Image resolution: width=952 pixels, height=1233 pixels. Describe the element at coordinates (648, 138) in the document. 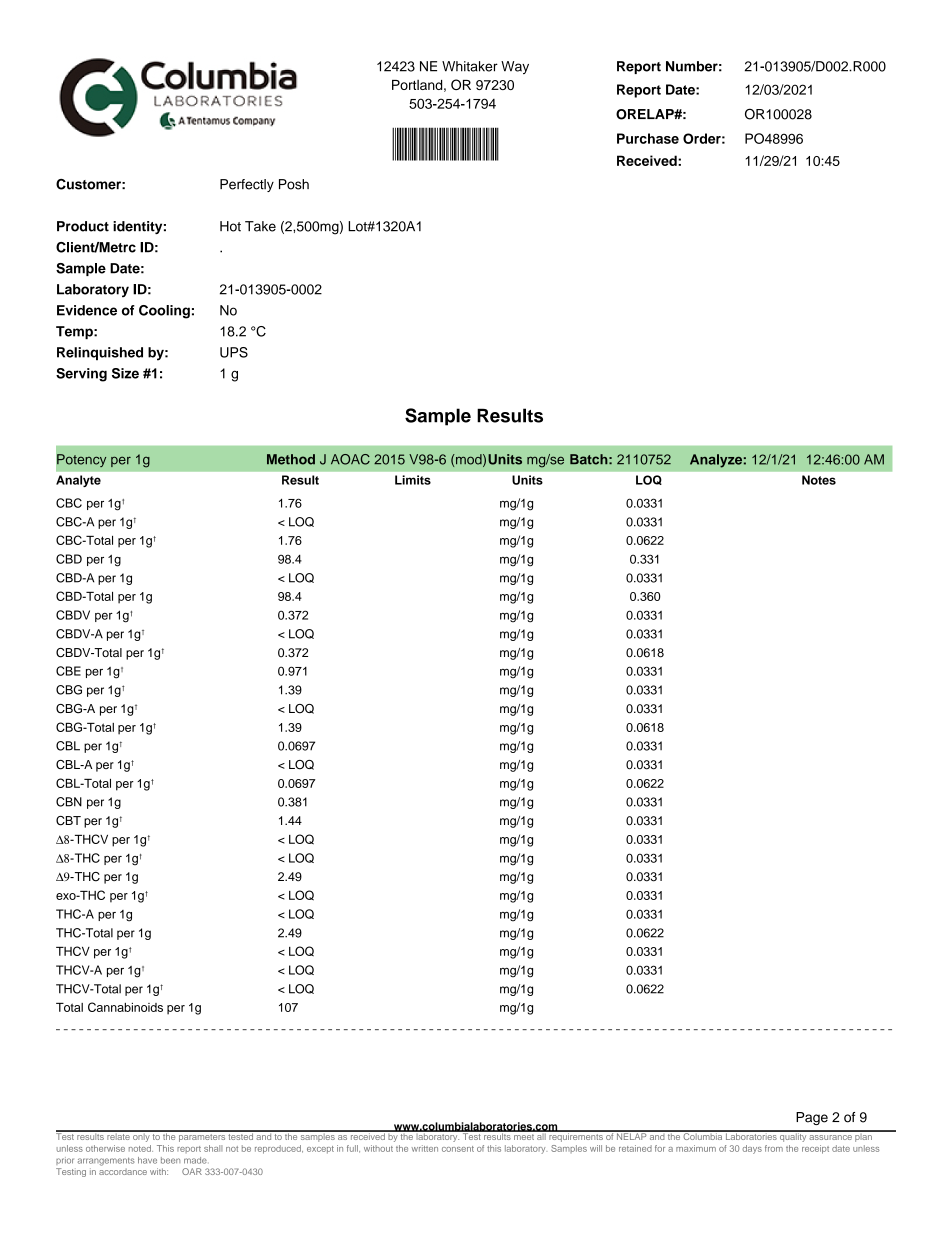

I see `Purchase` at that location.
